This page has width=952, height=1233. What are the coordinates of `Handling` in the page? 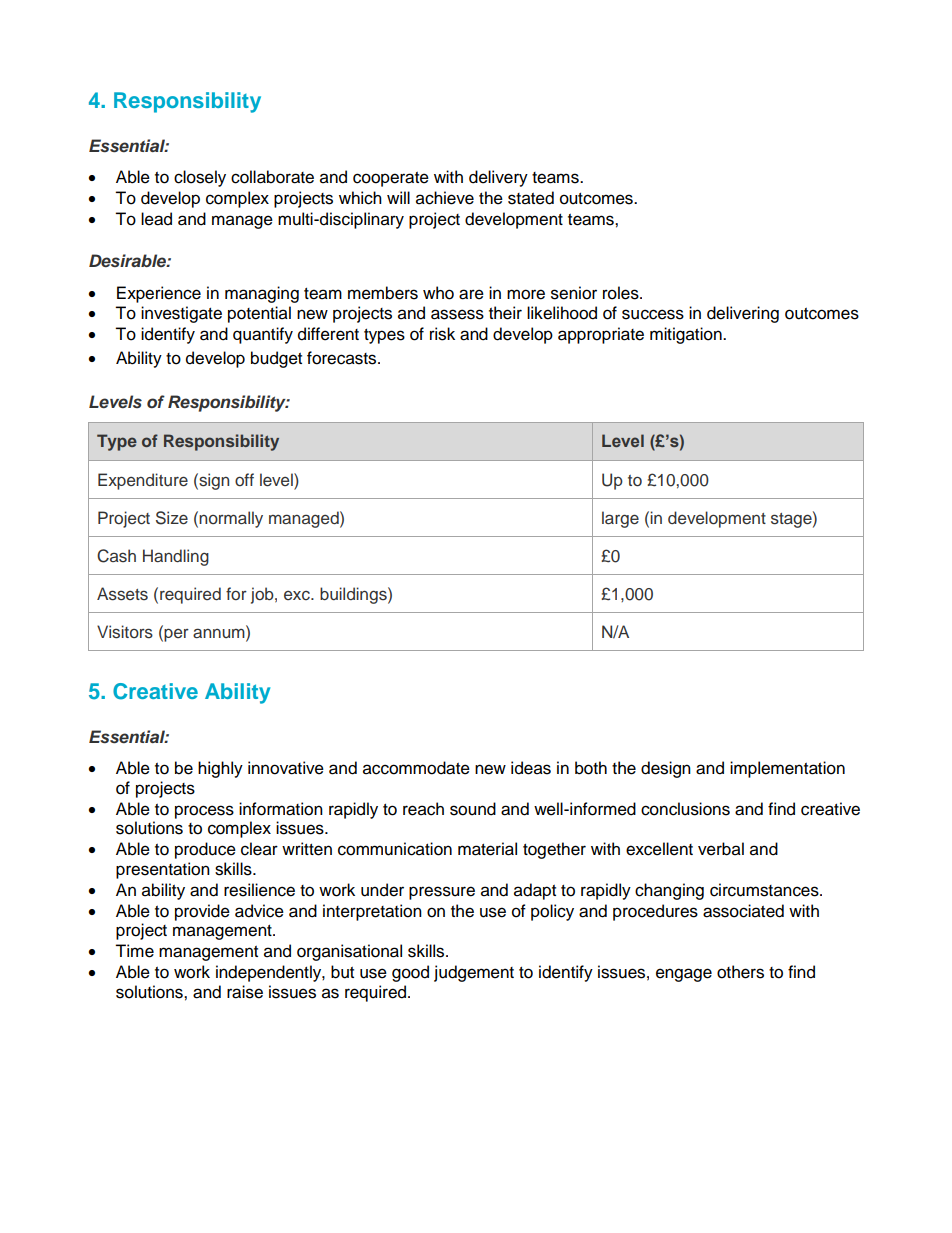 It's located at (176, 557).
